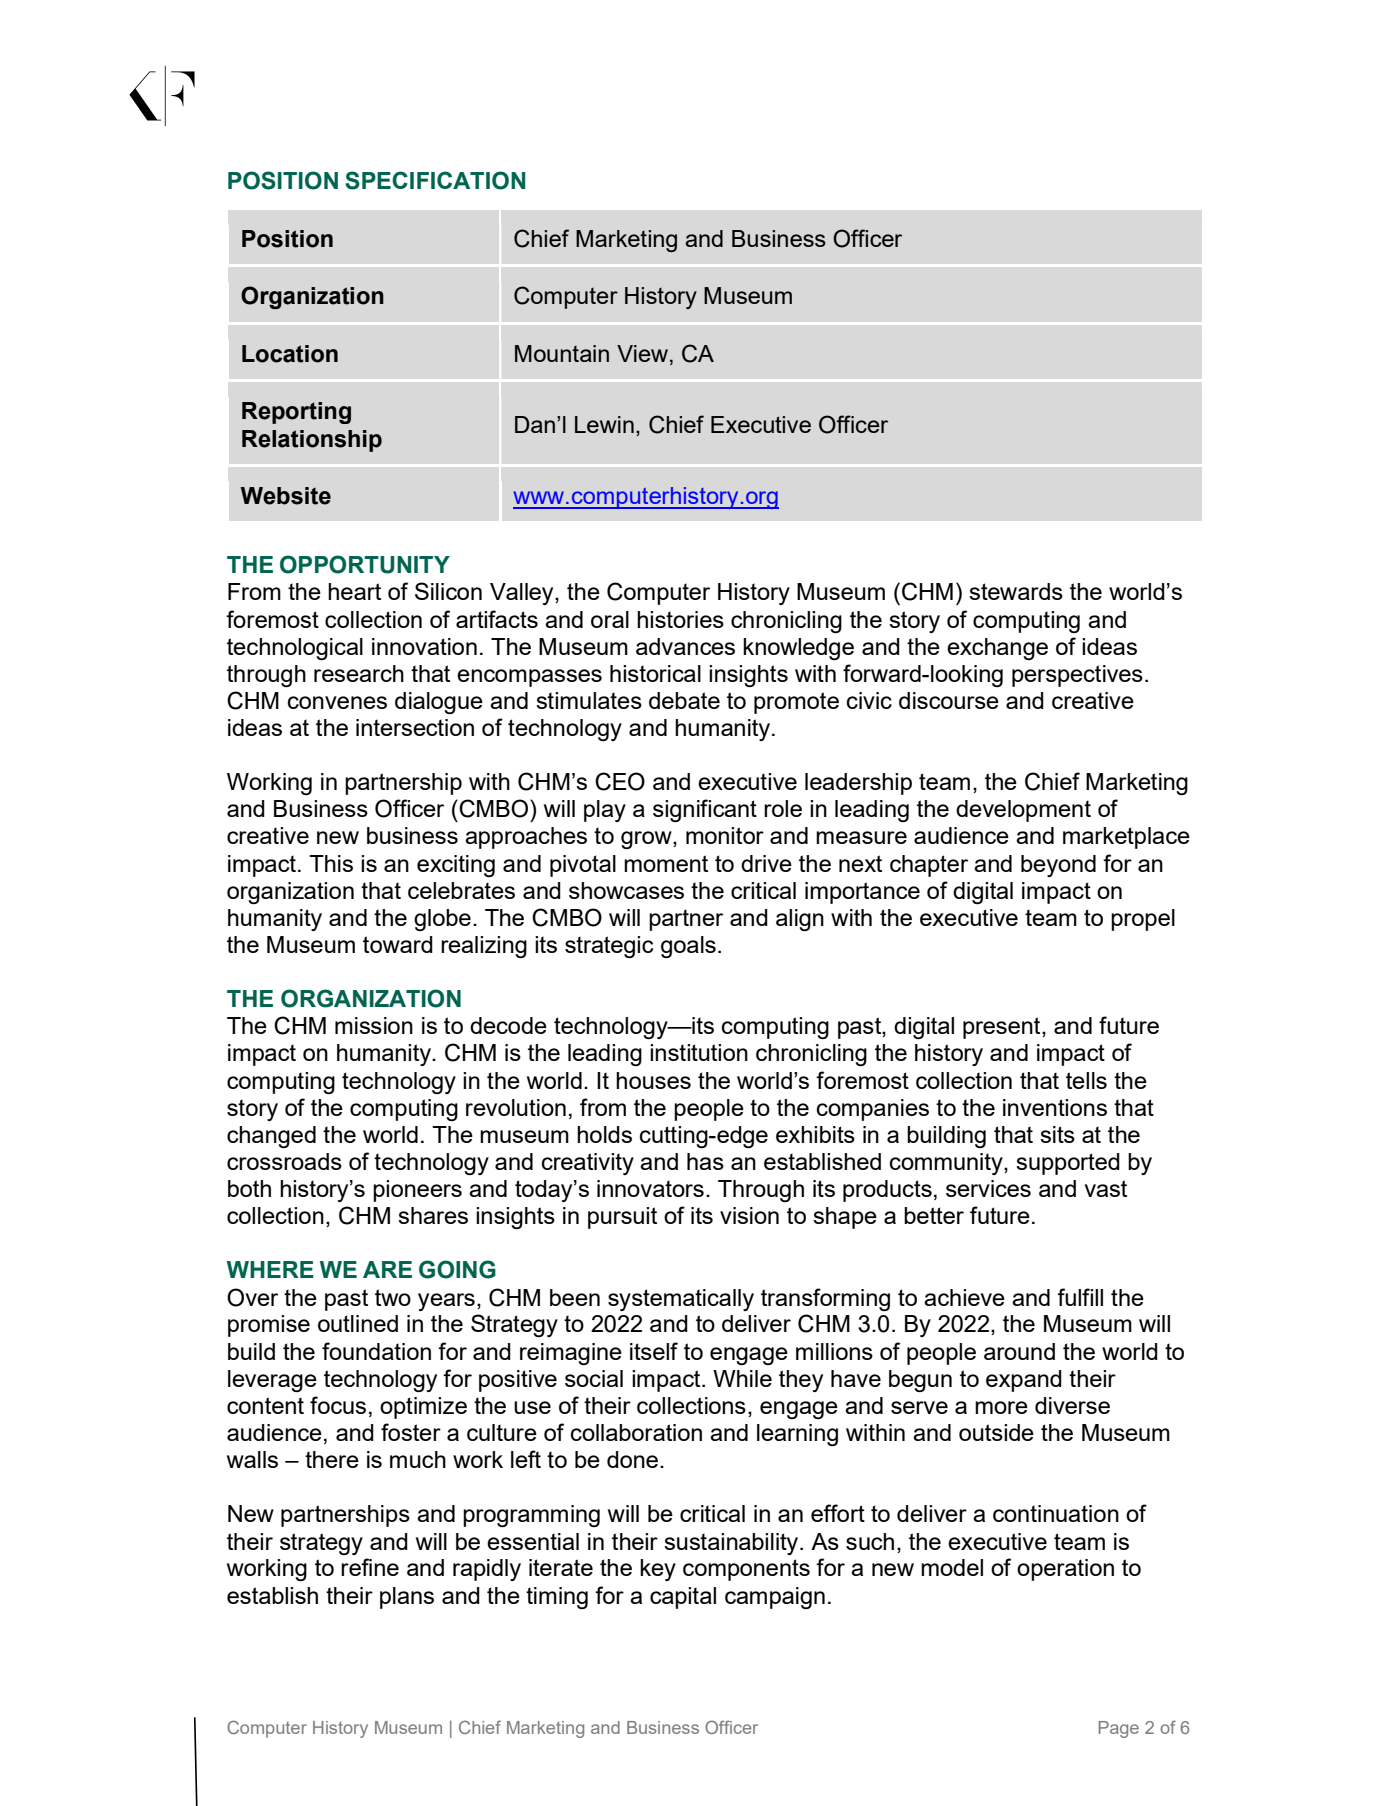 This page has width=1395, height=1806. What do you see at coordinates (417, 1191) in the page?
I see `pioneers` at bounding box center [417, 1191].
